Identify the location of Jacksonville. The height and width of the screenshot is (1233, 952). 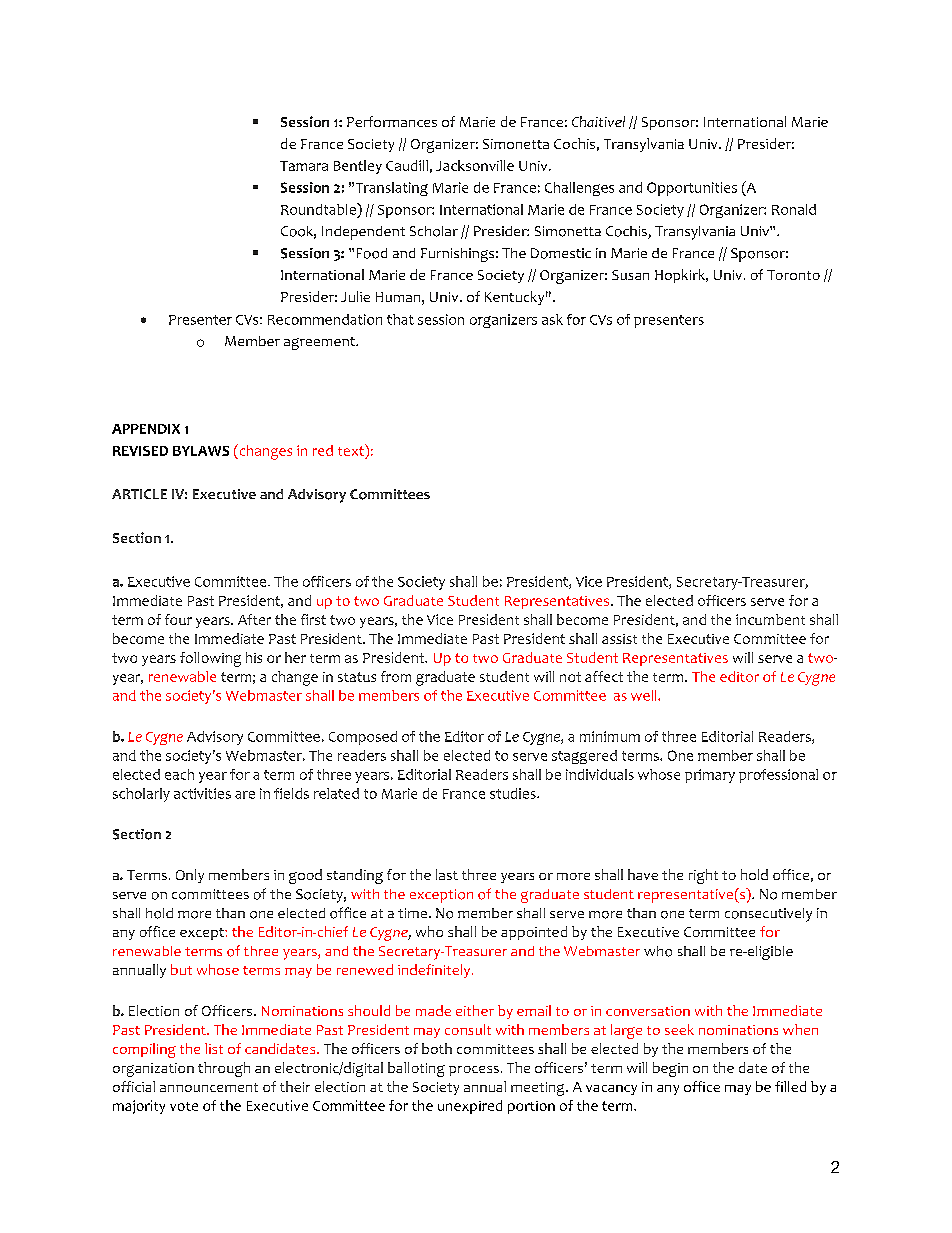
(475, 165).
